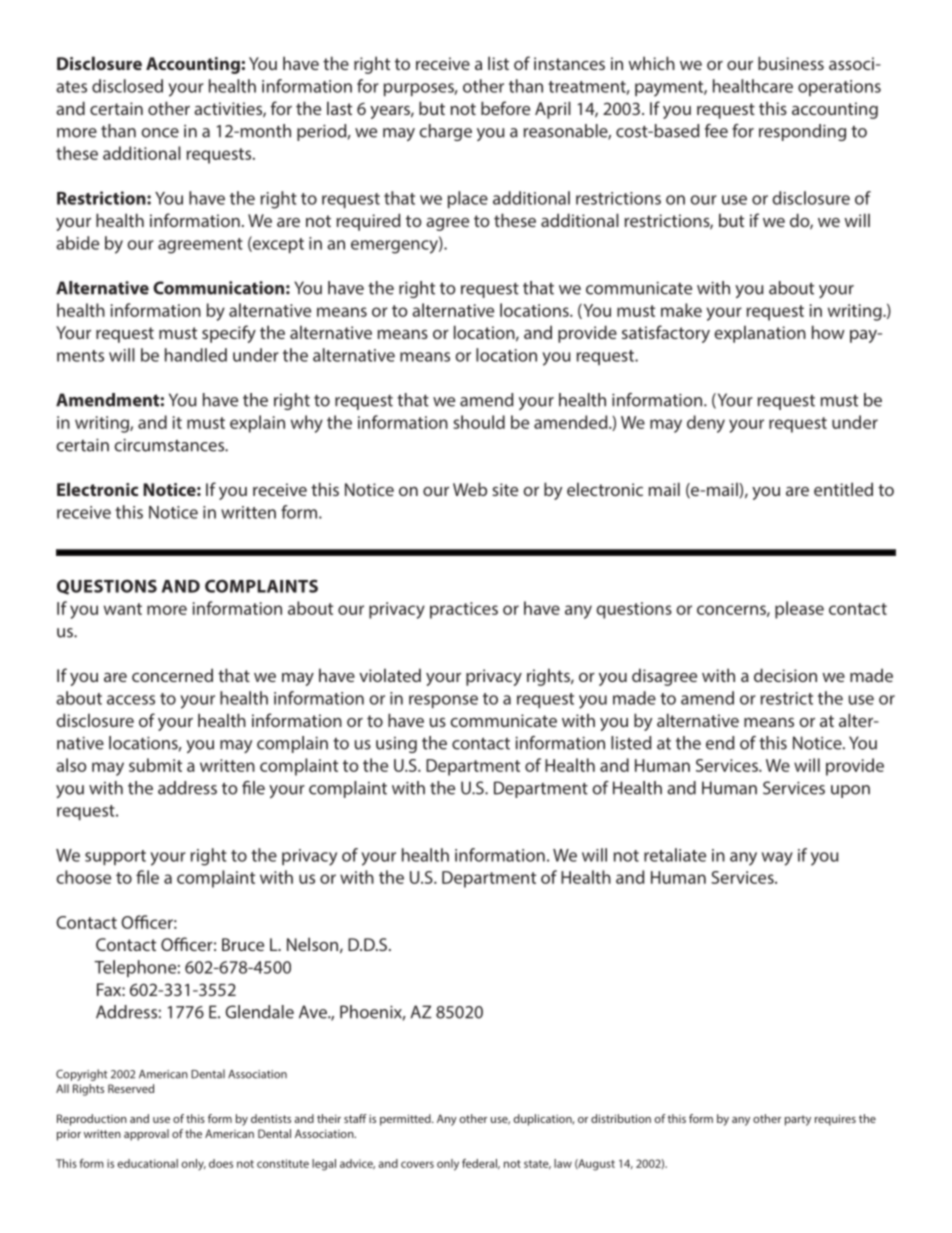 The height and width of the document is (1233, 952). What do you see at coordinates (479, 422) in the document?
I see `should` at bounding box center [479, 422].
